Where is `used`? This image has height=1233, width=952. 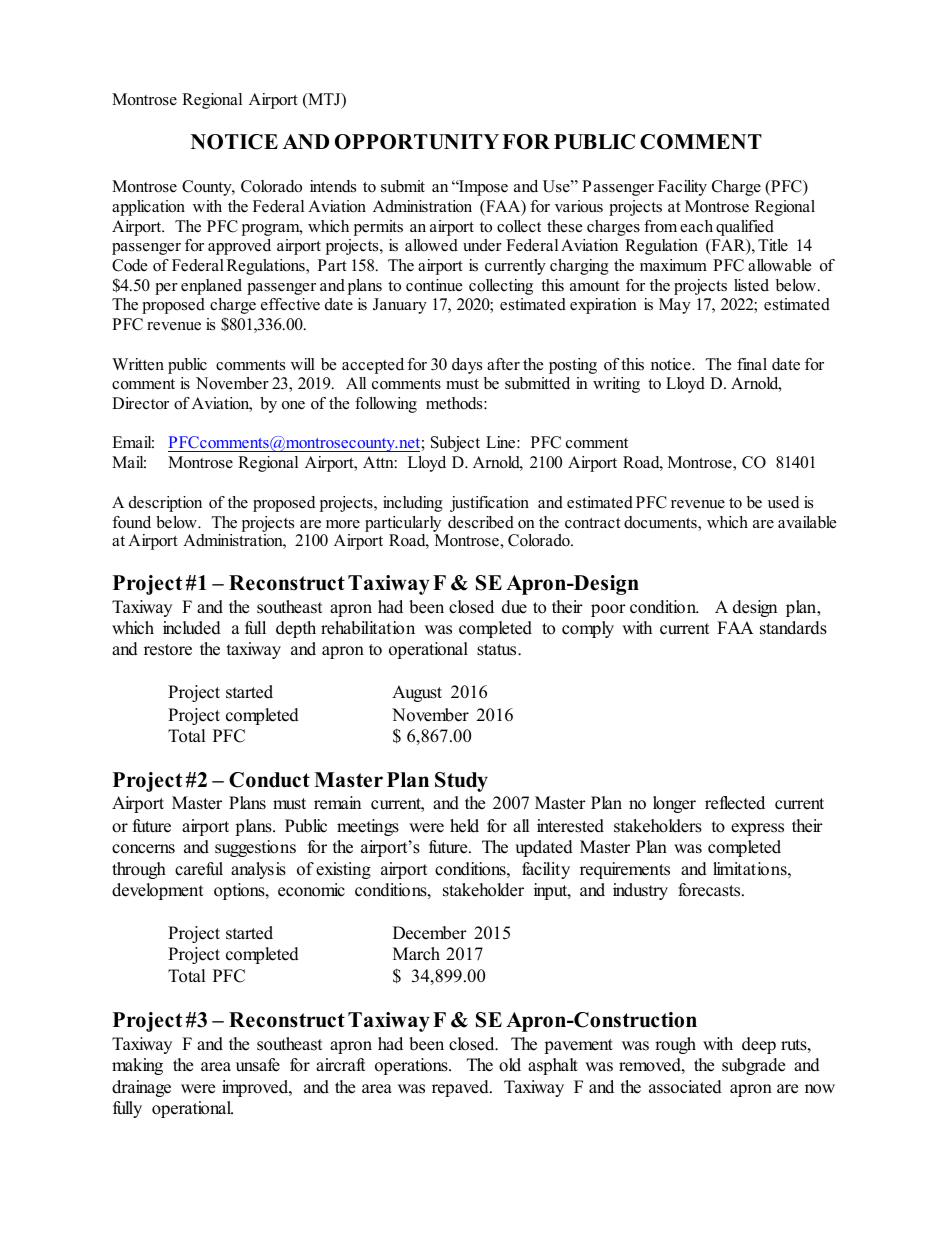 used is located at coordinates (783, 502).
